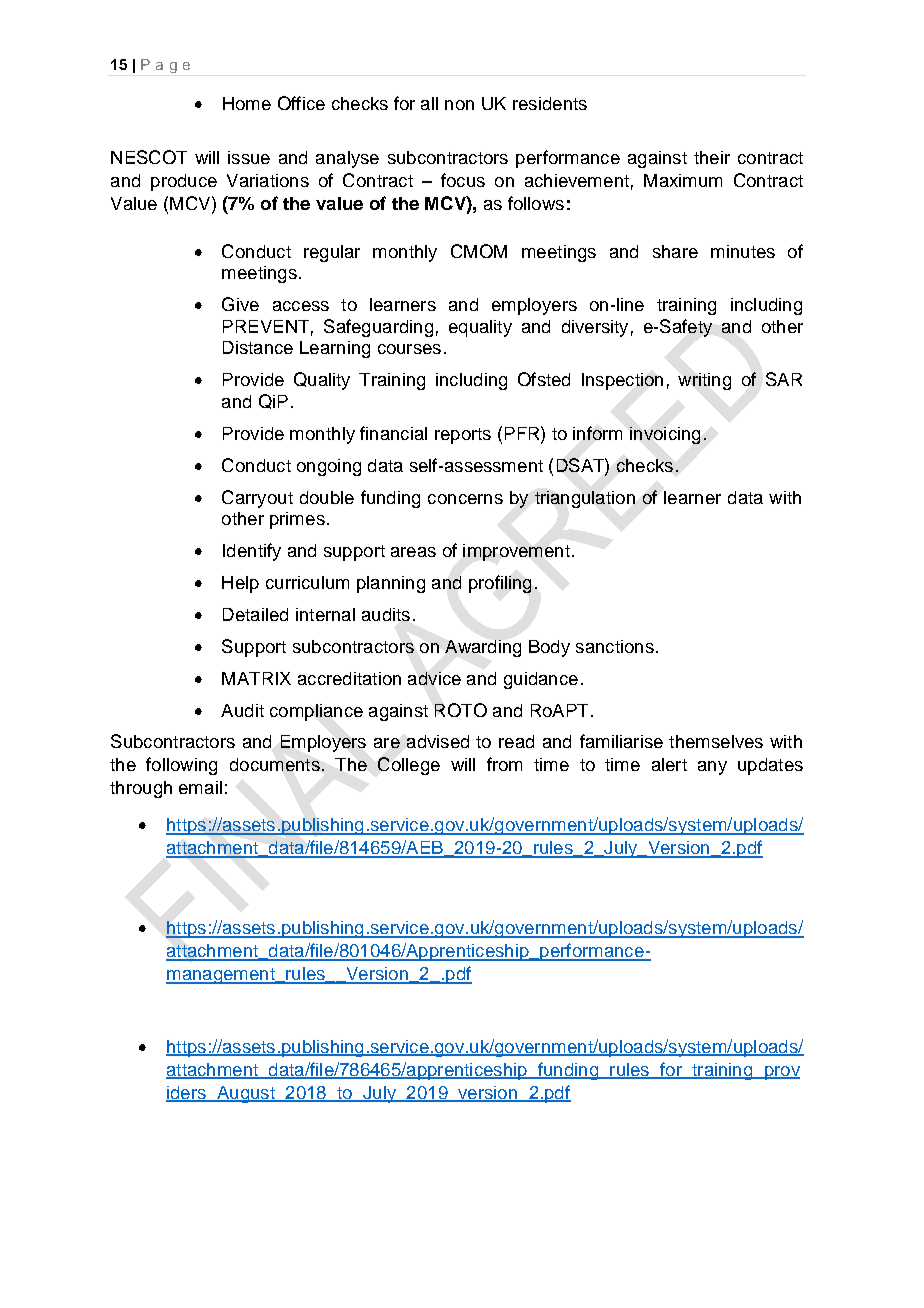 The width and height of the image is (924, 1308). Describe the element at coordinates (459, 105) in the image. I see `non` at that location.
